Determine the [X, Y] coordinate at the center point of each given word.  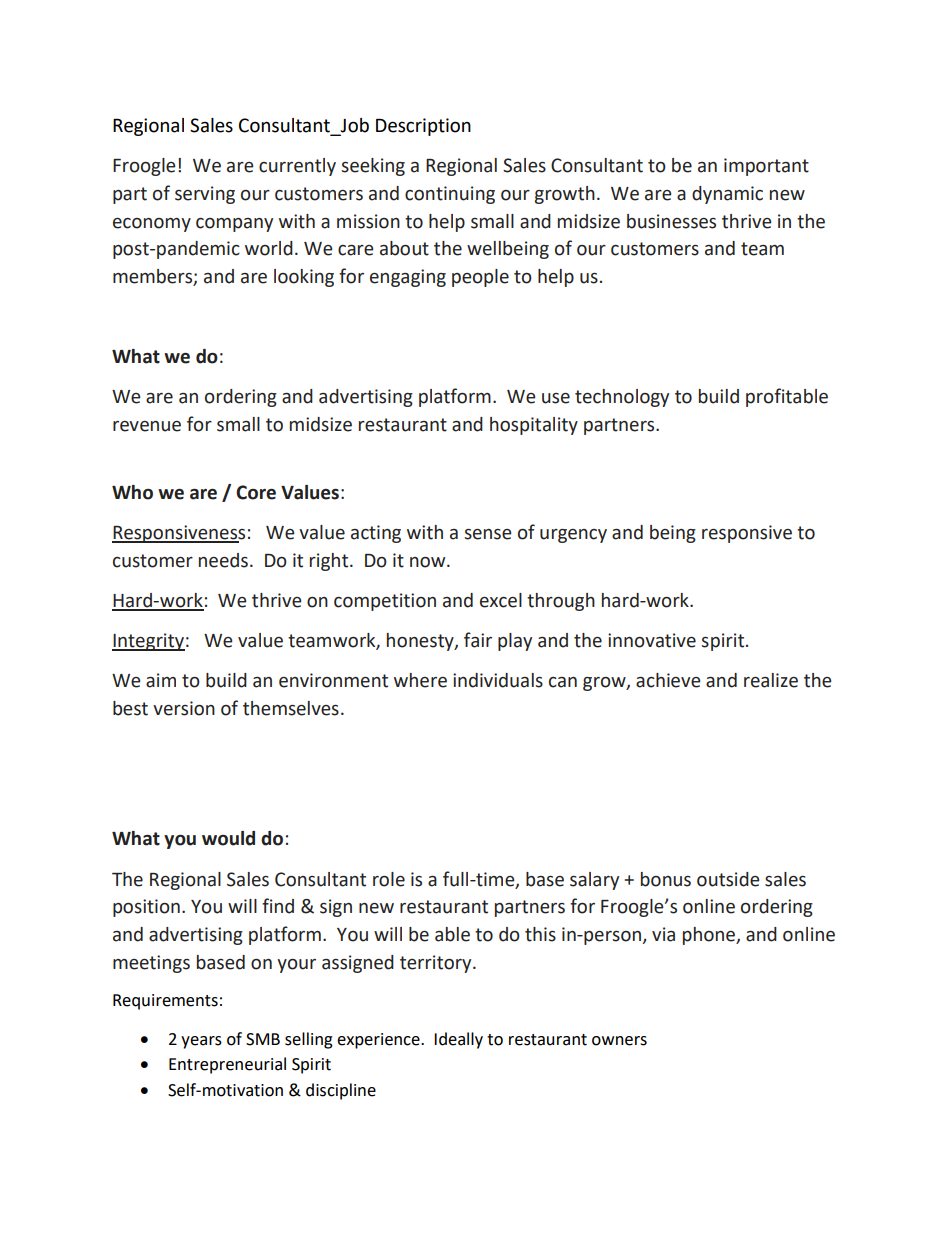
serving [205, 195]
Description [423, 127]
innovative [652, 640]
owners [619, 1041]
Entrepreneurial [227, 1065]
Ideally [458, 1040]
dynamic [727, 195]
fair [478, 640]
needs [223, 560]
